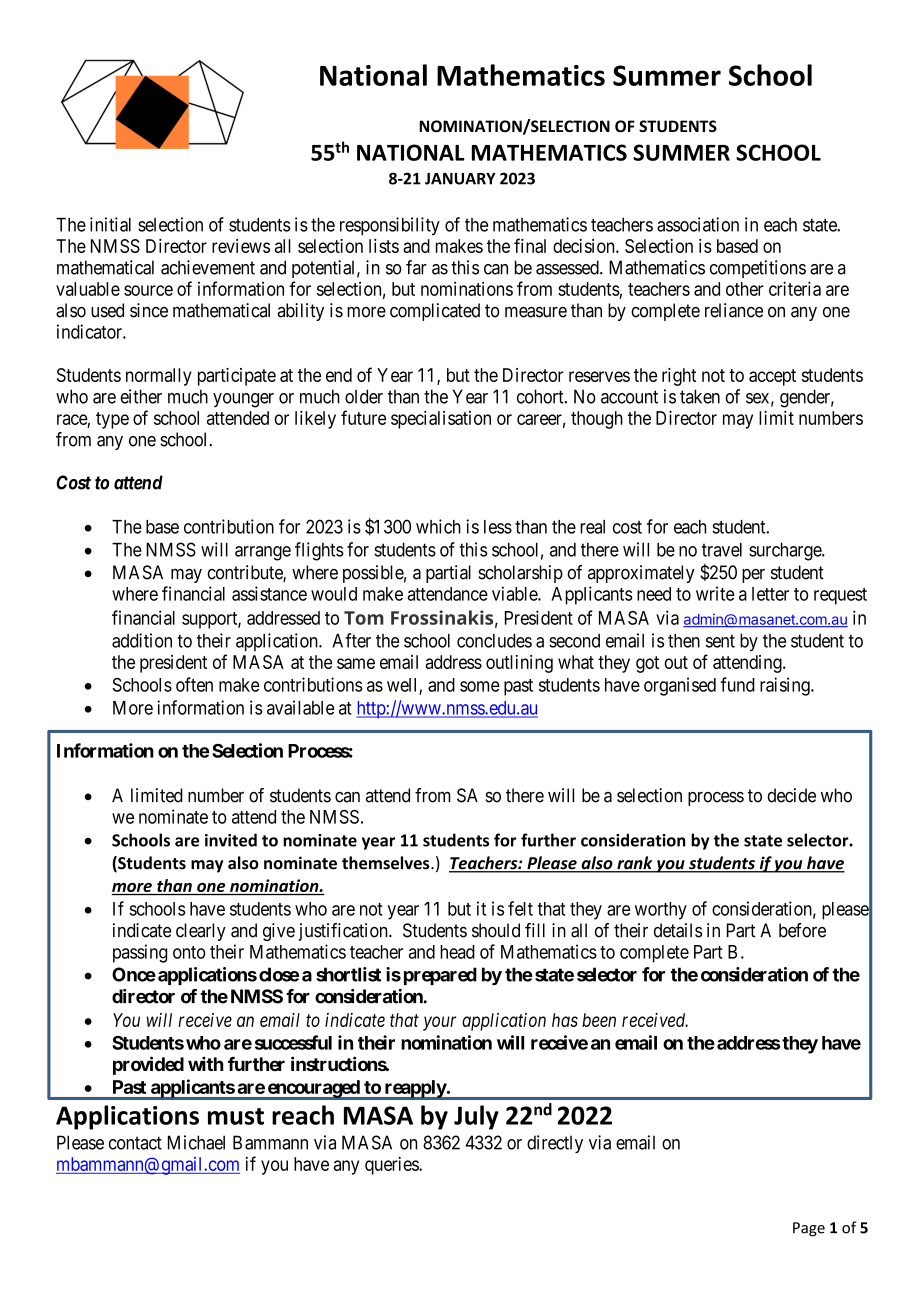 The width and height of the page is (924, 1308). I want to click on specialisation, so click(441, 420).
